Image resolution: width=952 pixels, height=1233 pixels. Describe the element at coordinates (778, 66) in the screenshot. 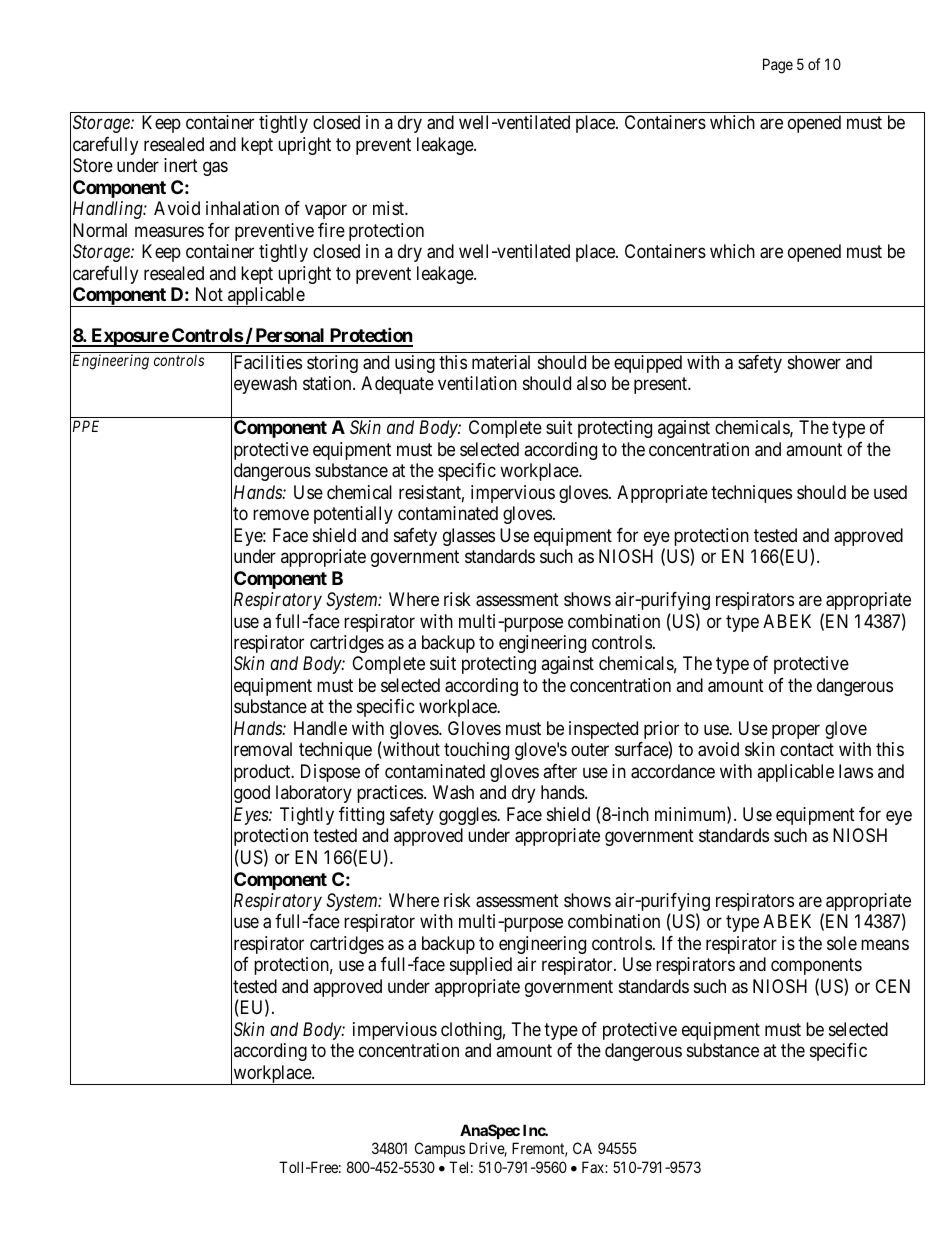

I see `Page` at that location.
